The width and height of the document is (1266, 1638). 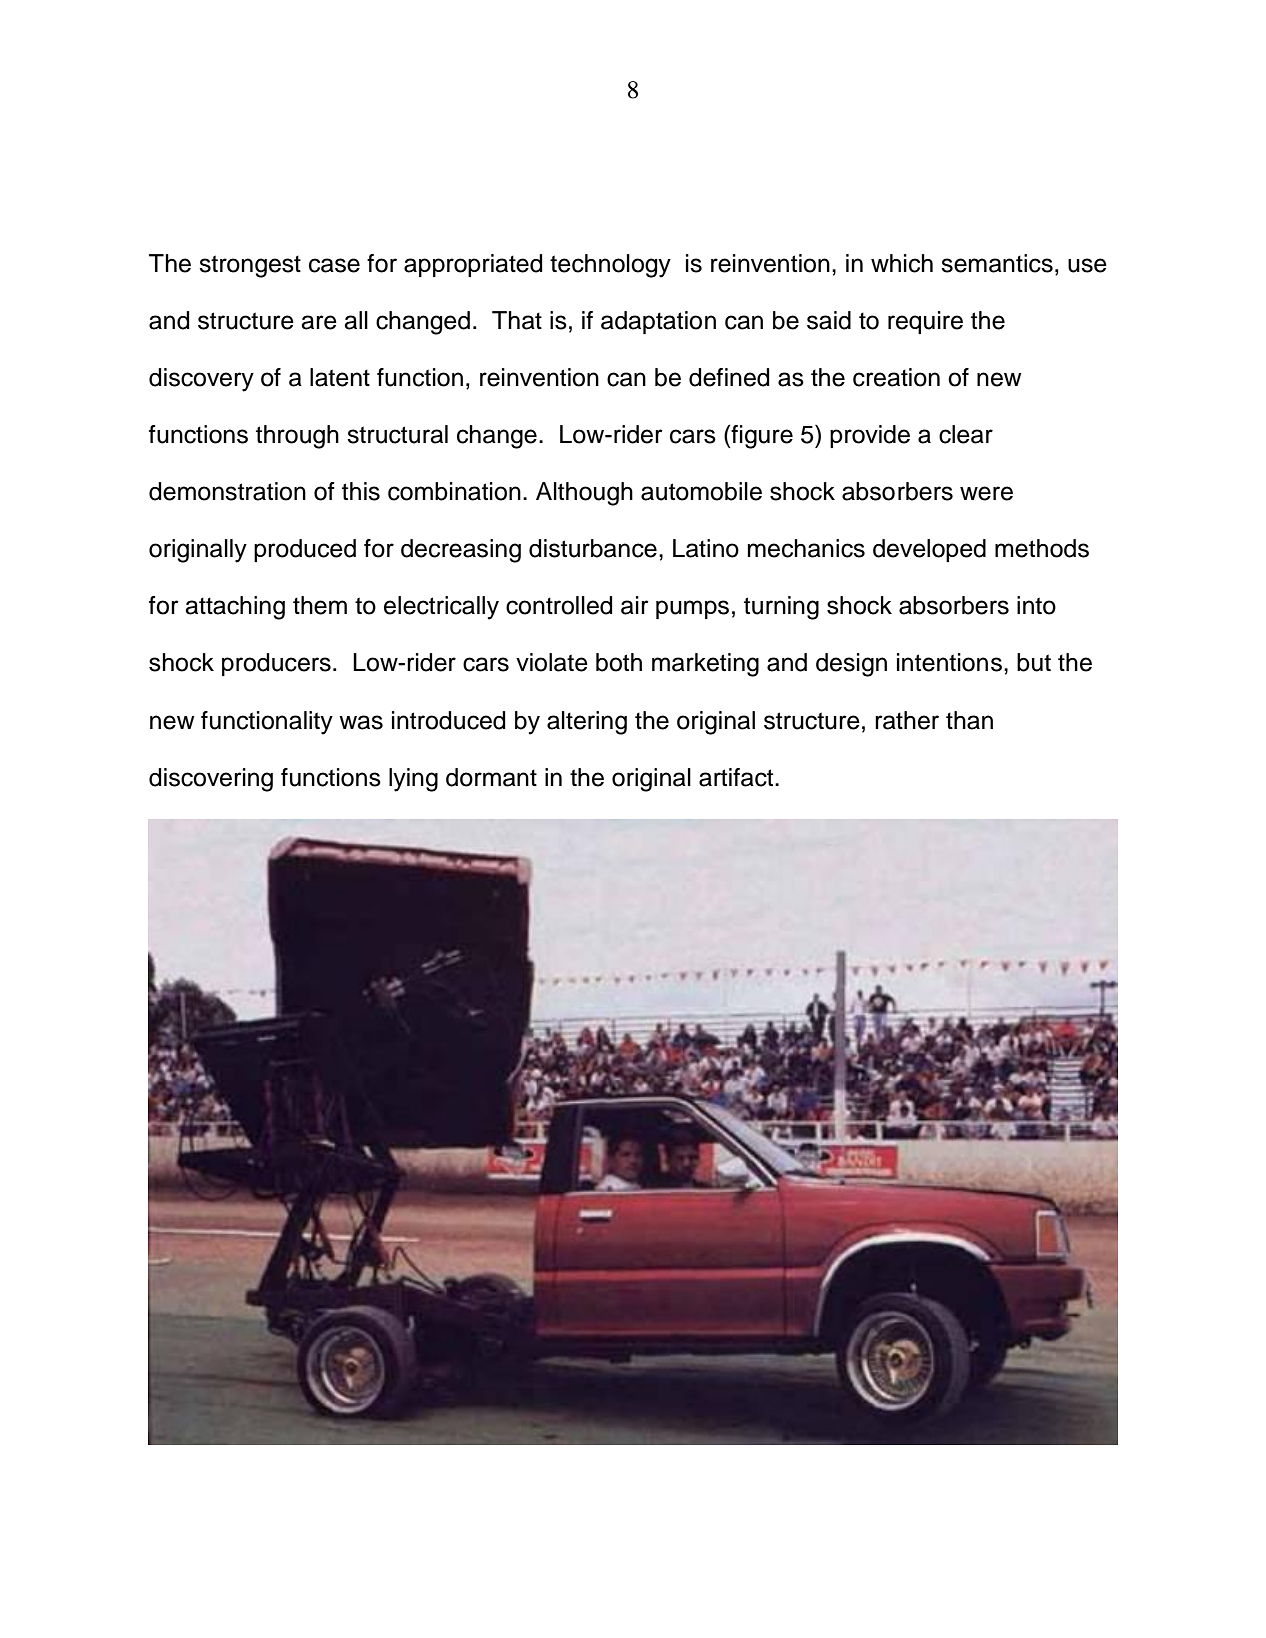 I want to click on case, so click(x=334, y=265).
